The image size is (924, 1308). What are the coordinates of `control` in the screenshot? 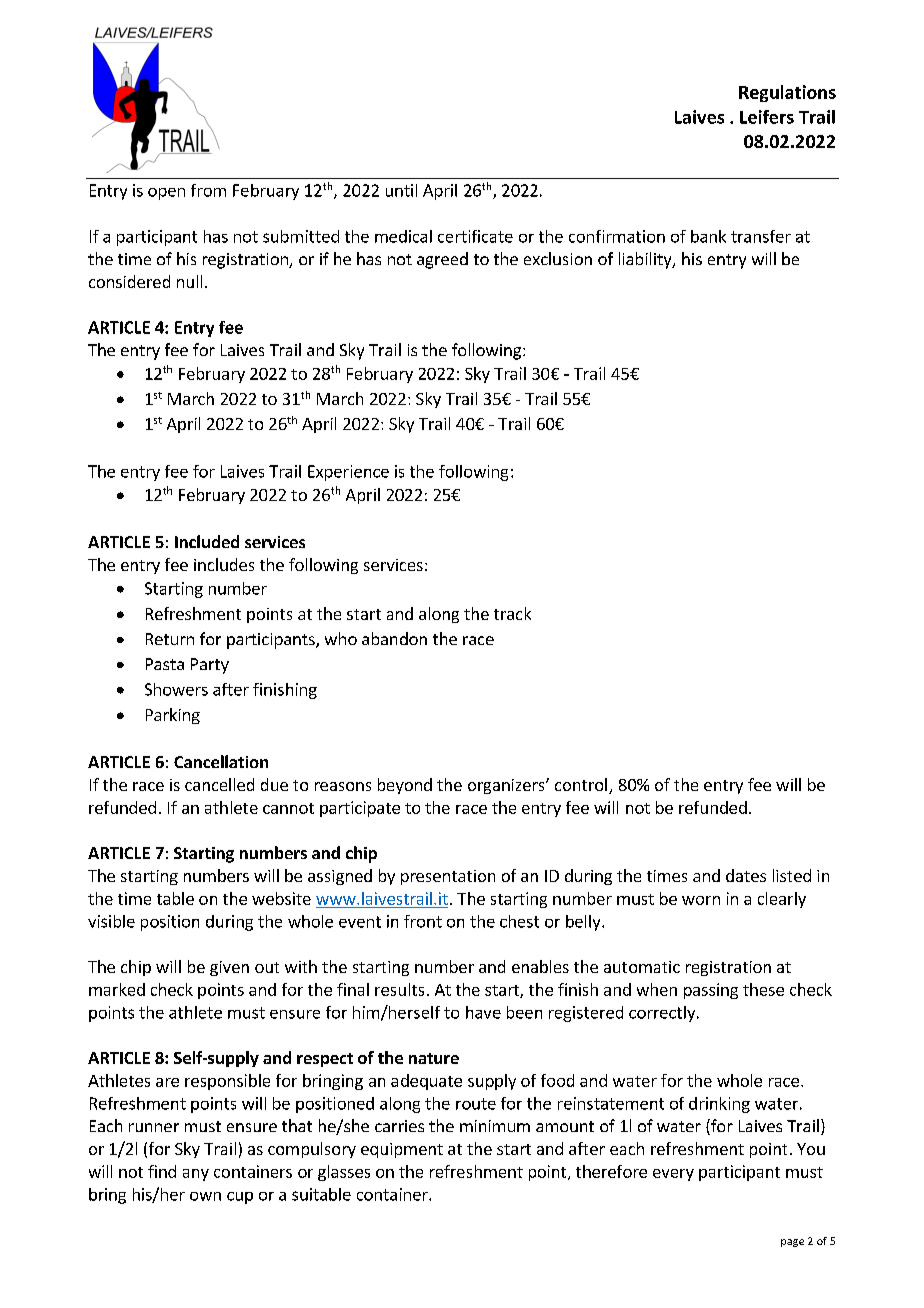 It's located at (581, 784).
